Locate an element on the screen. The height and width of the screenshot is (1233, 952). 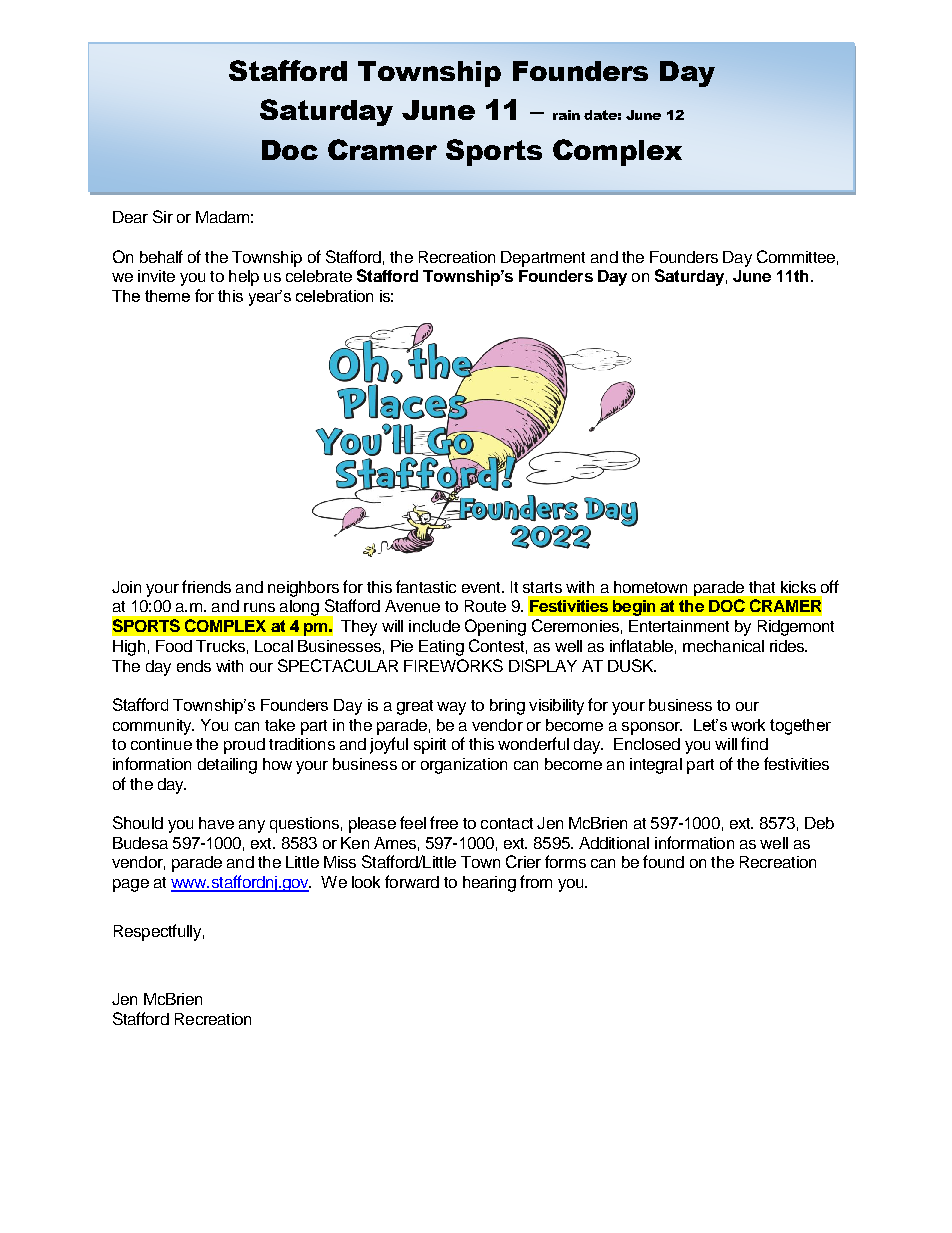
event is located at coordinates (482, 587).
